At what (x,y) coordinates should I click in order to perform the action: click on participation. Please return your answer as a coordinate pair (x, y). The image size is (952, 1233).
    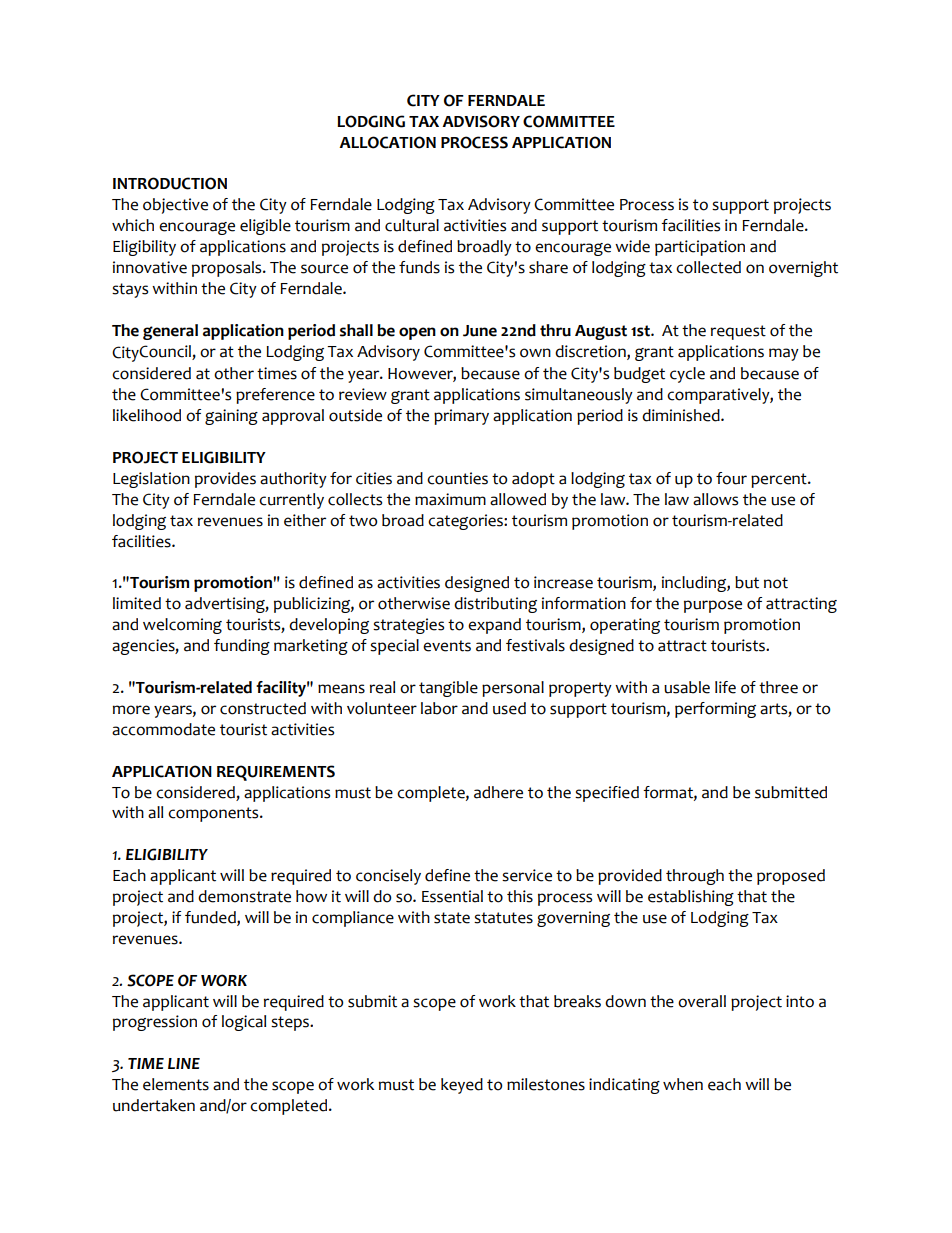
    Looking at the image, I should click on (700, 248).
